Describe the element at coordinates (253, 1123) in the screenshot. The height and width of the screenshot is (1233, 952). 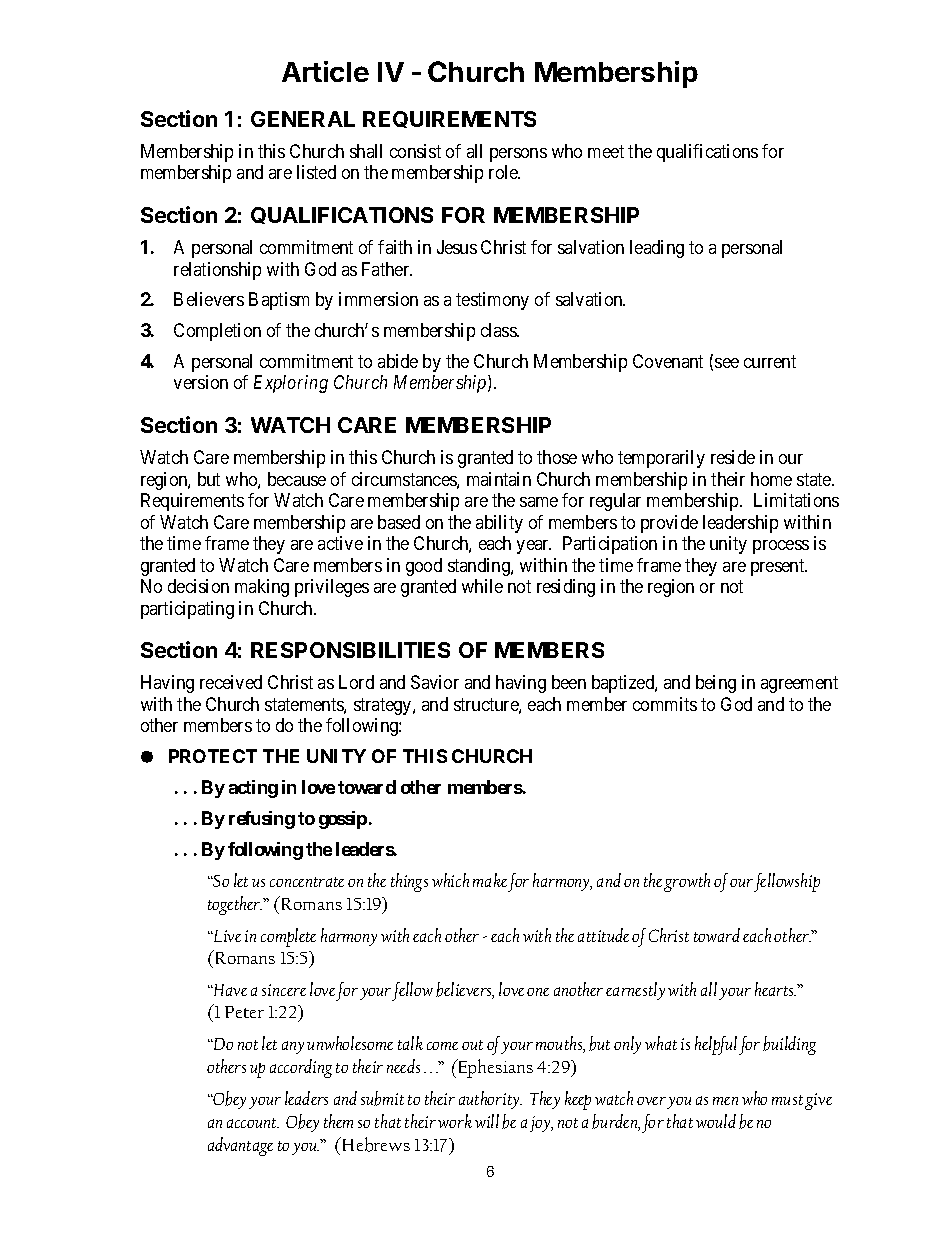
I see `account` at that location.
